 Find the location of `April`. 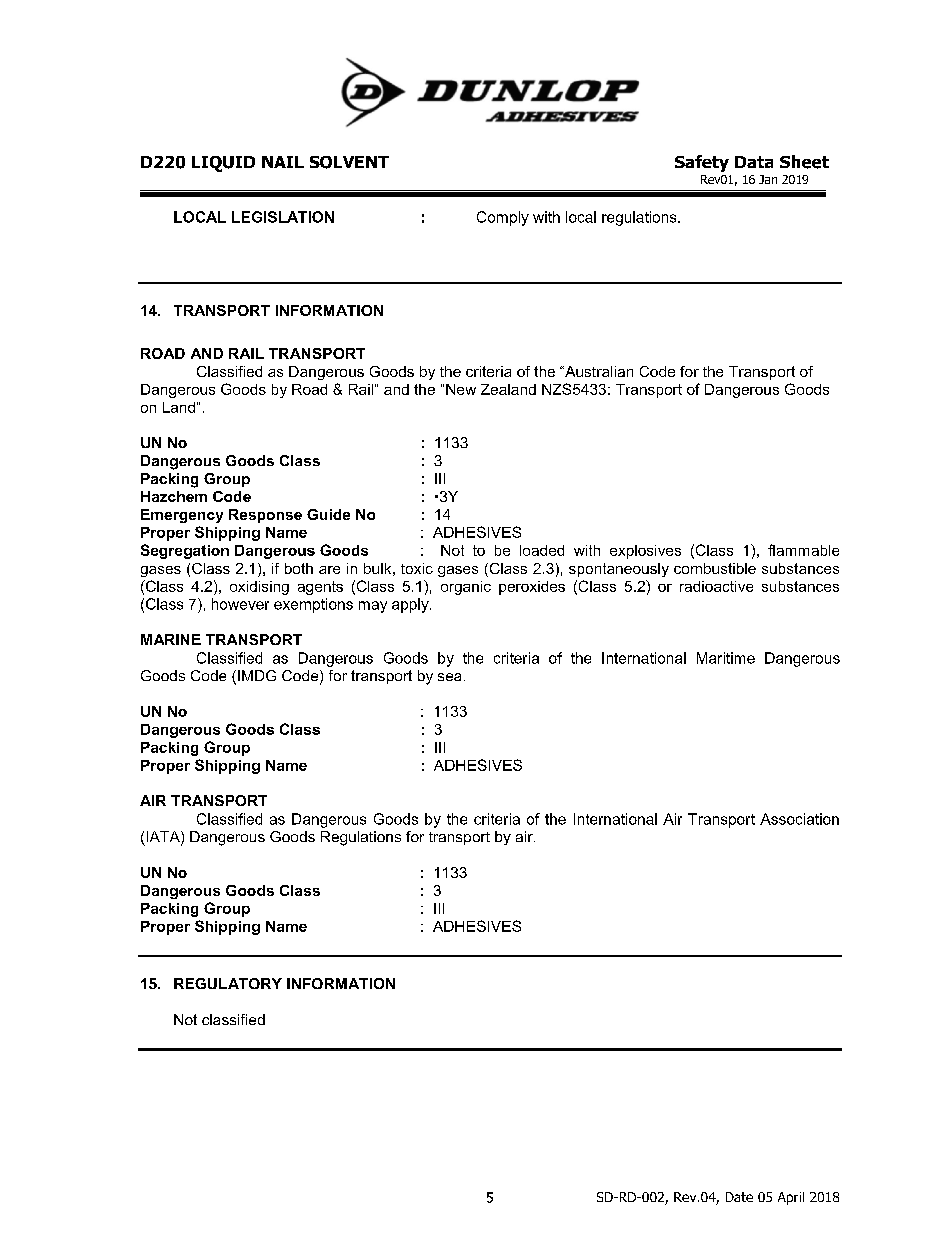

April is located at coordinates (791, 1198).
